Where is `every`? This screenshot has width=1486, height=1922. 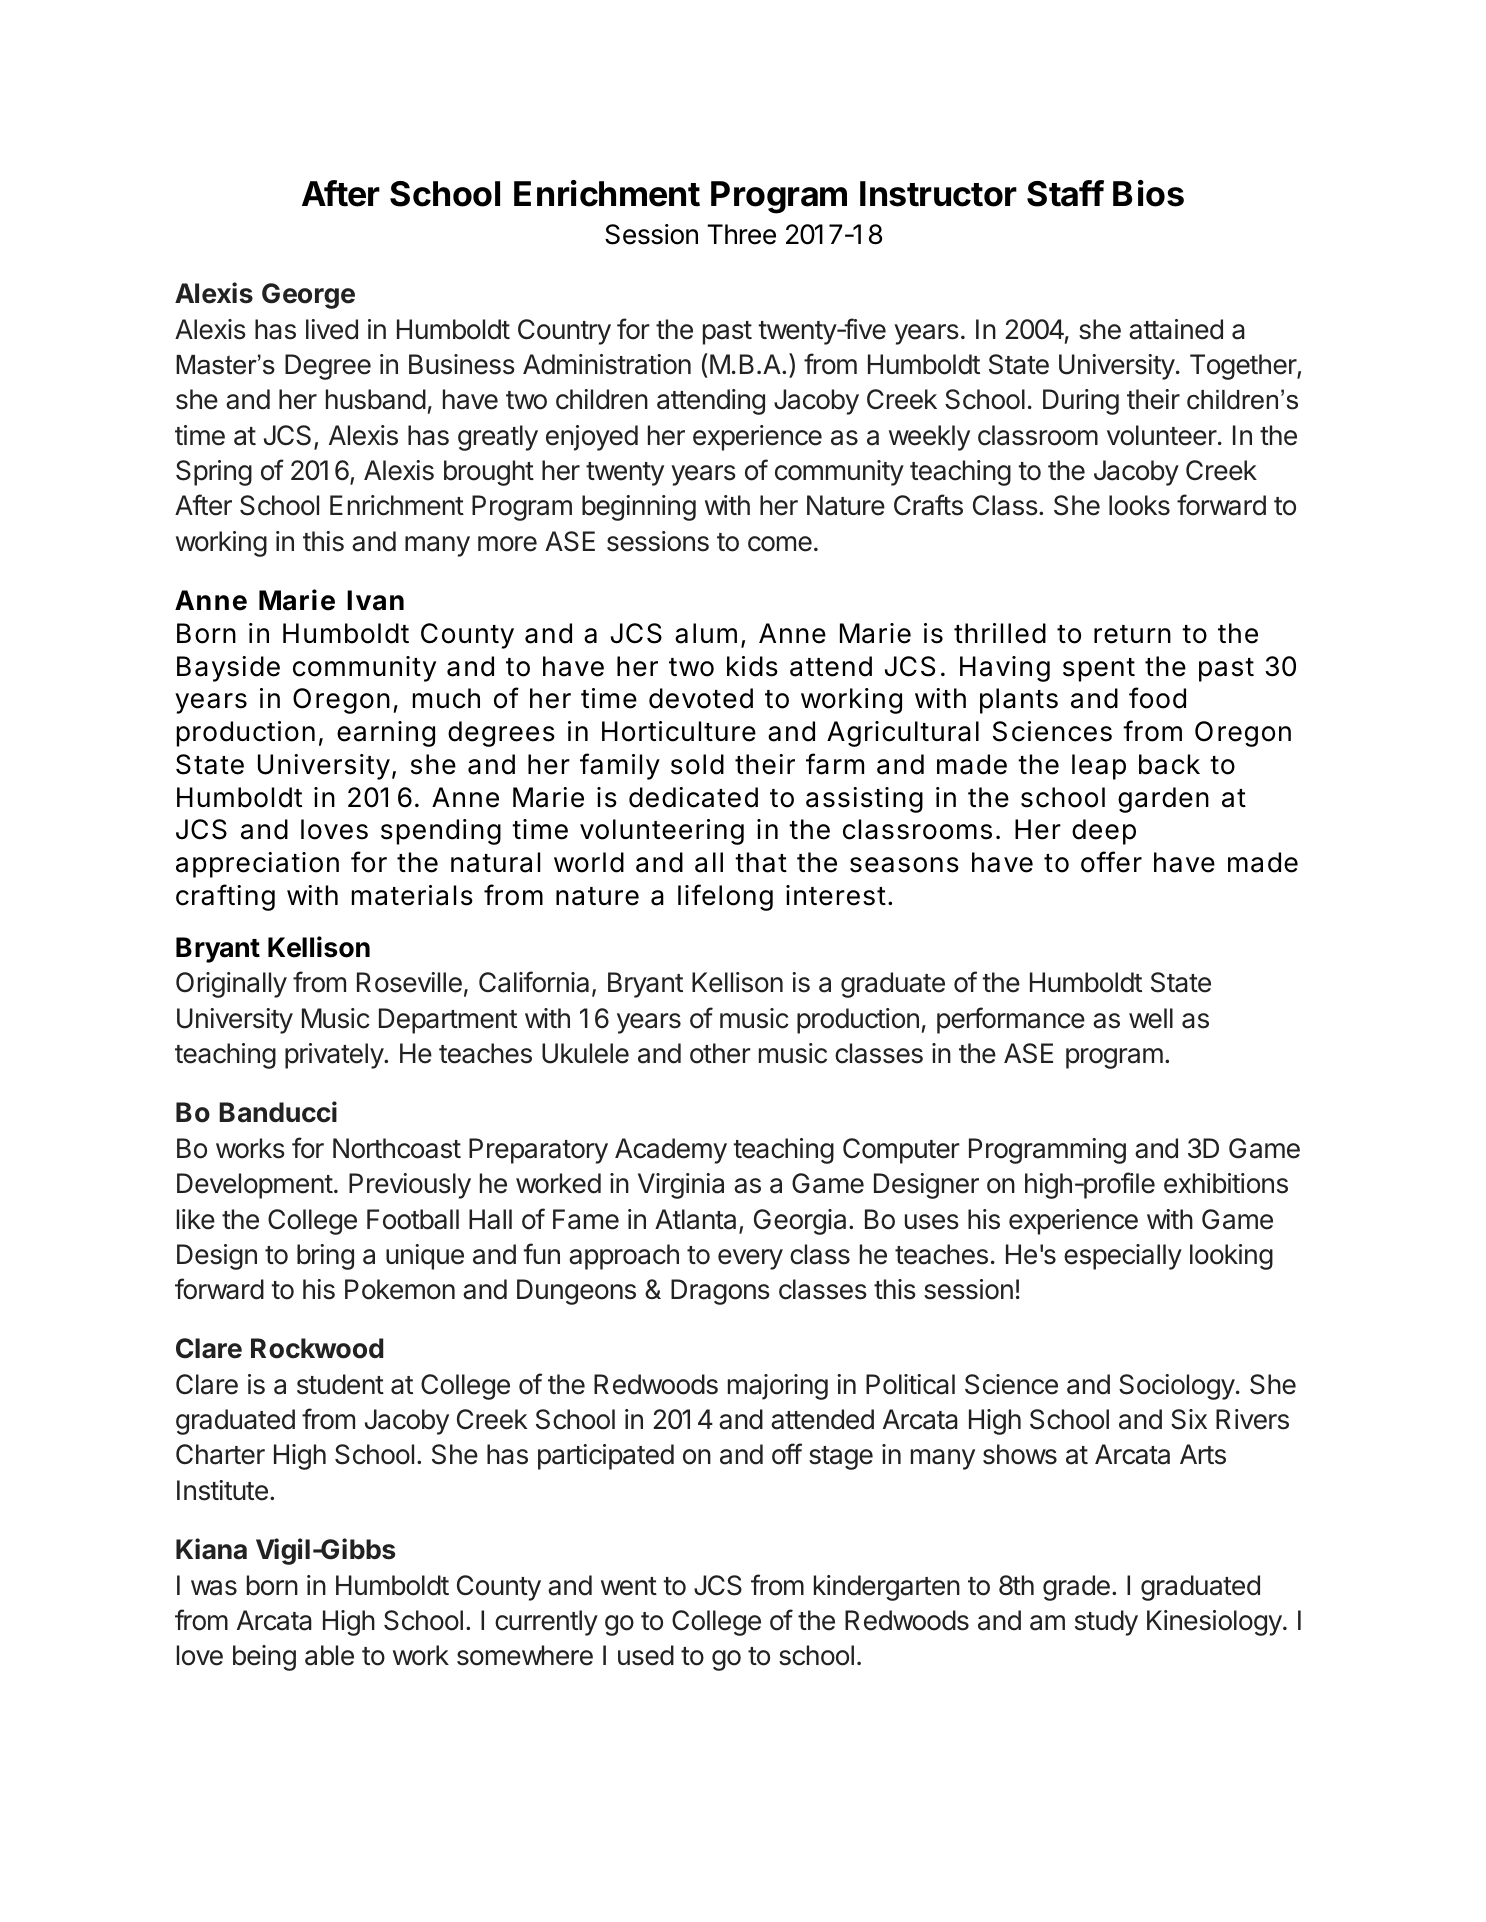
every is located at coordinates (750, 1259).
